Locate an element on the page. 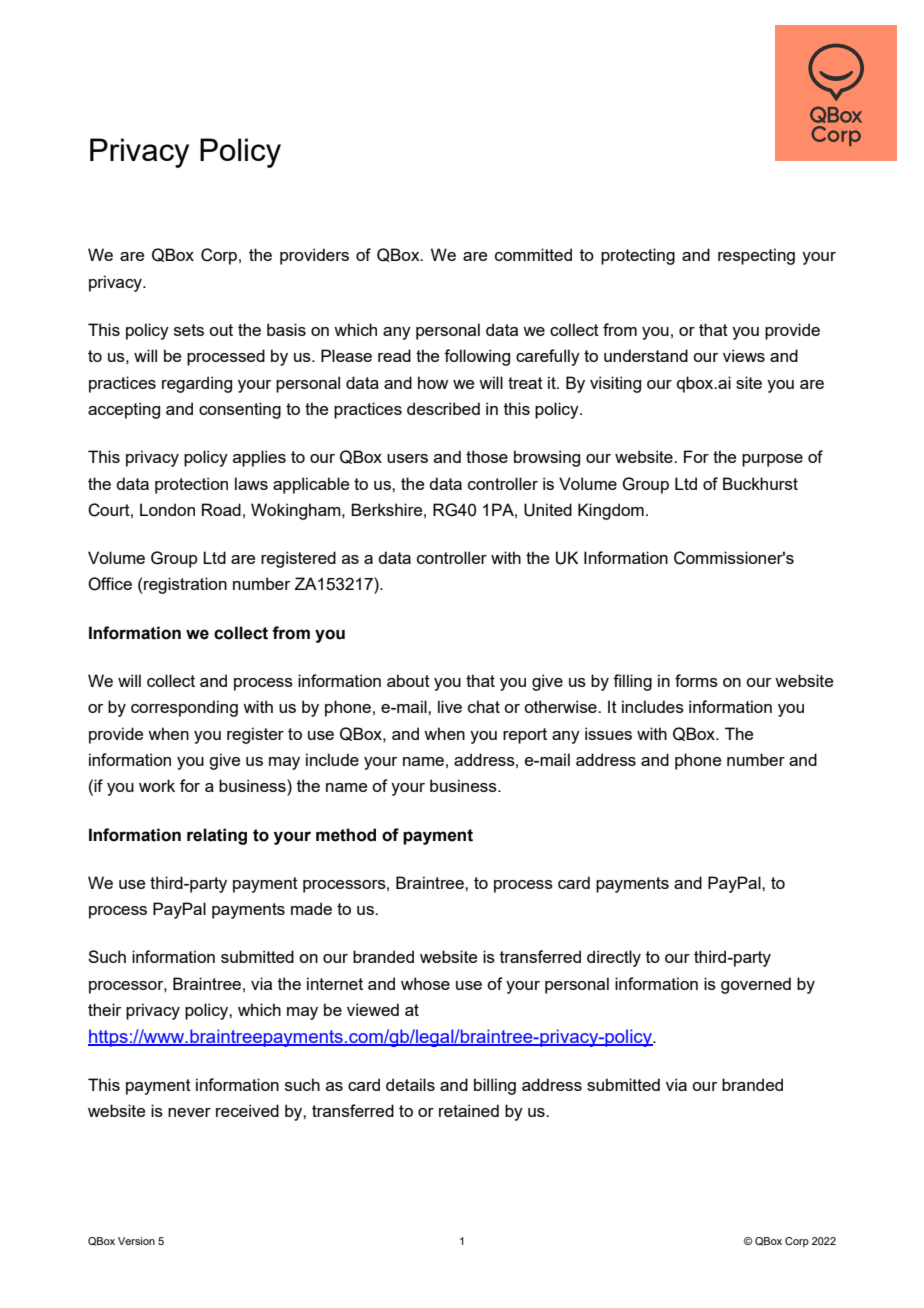  billing is located at coordinates (495, 1086).
